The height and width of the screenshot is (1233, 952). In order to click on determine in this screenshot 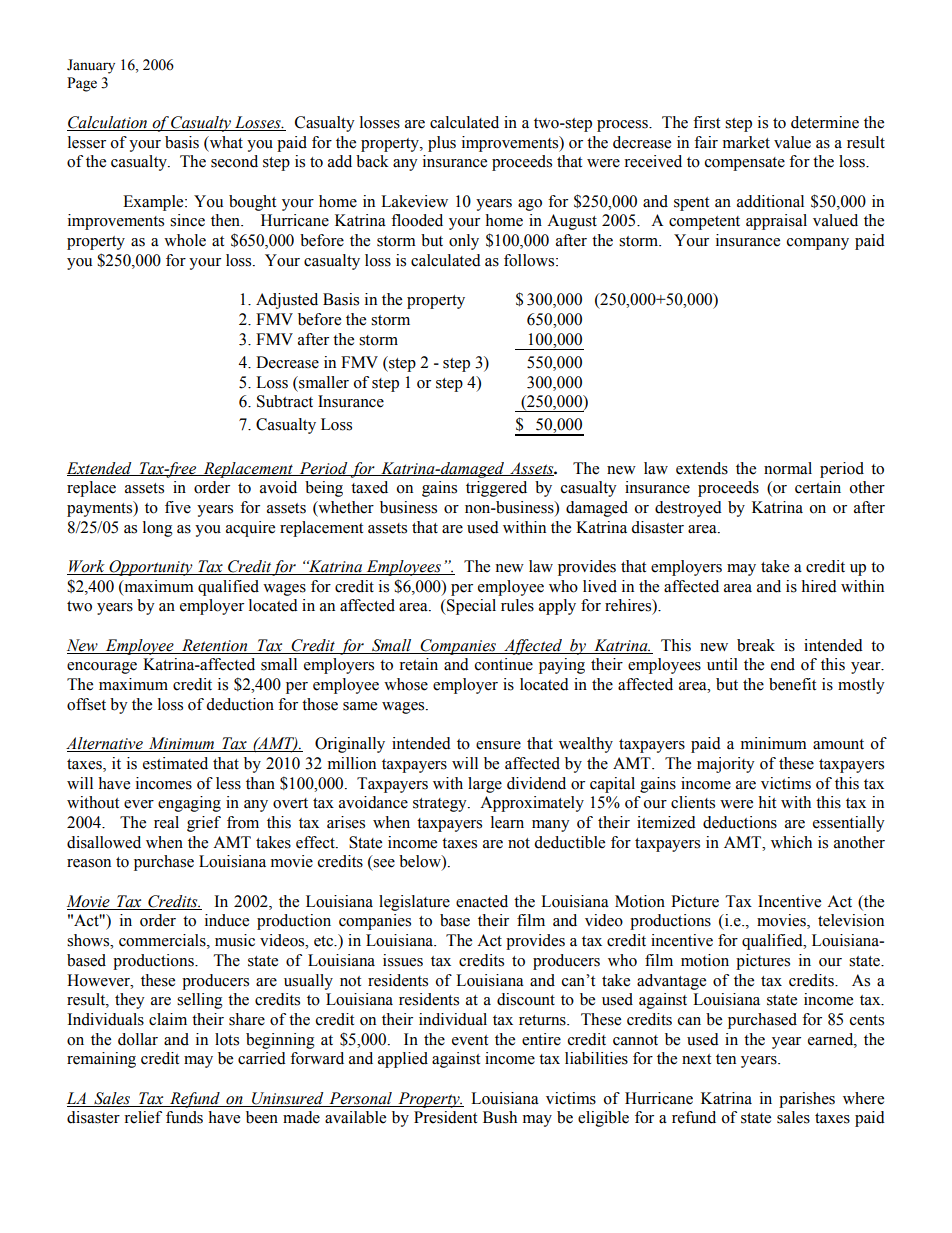, I will do `click(825, 122)`.
